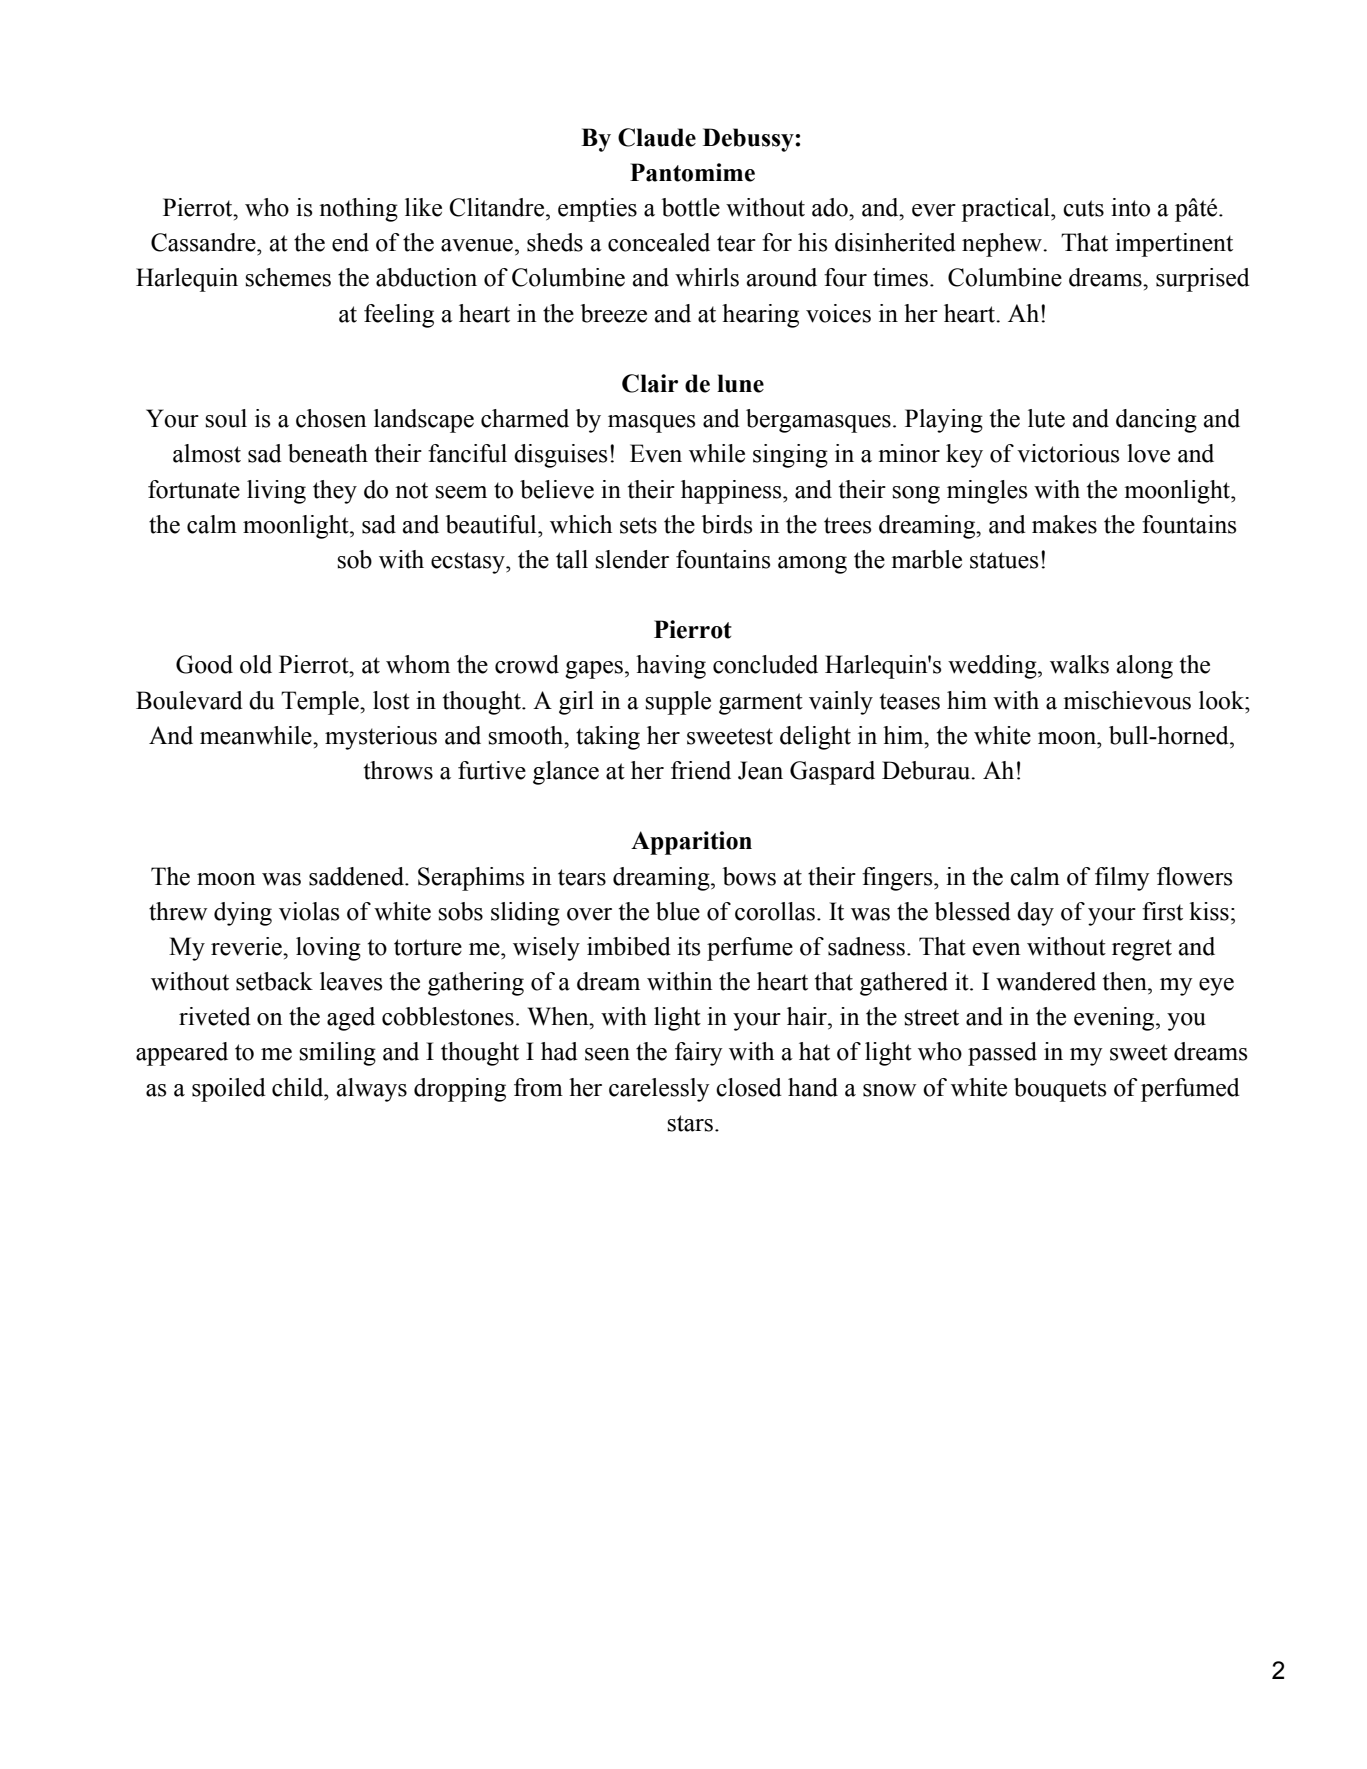  What do you see at coordinates (692, 172) in the page?
I see `Pantomime` at bounding box center [692, 172].
